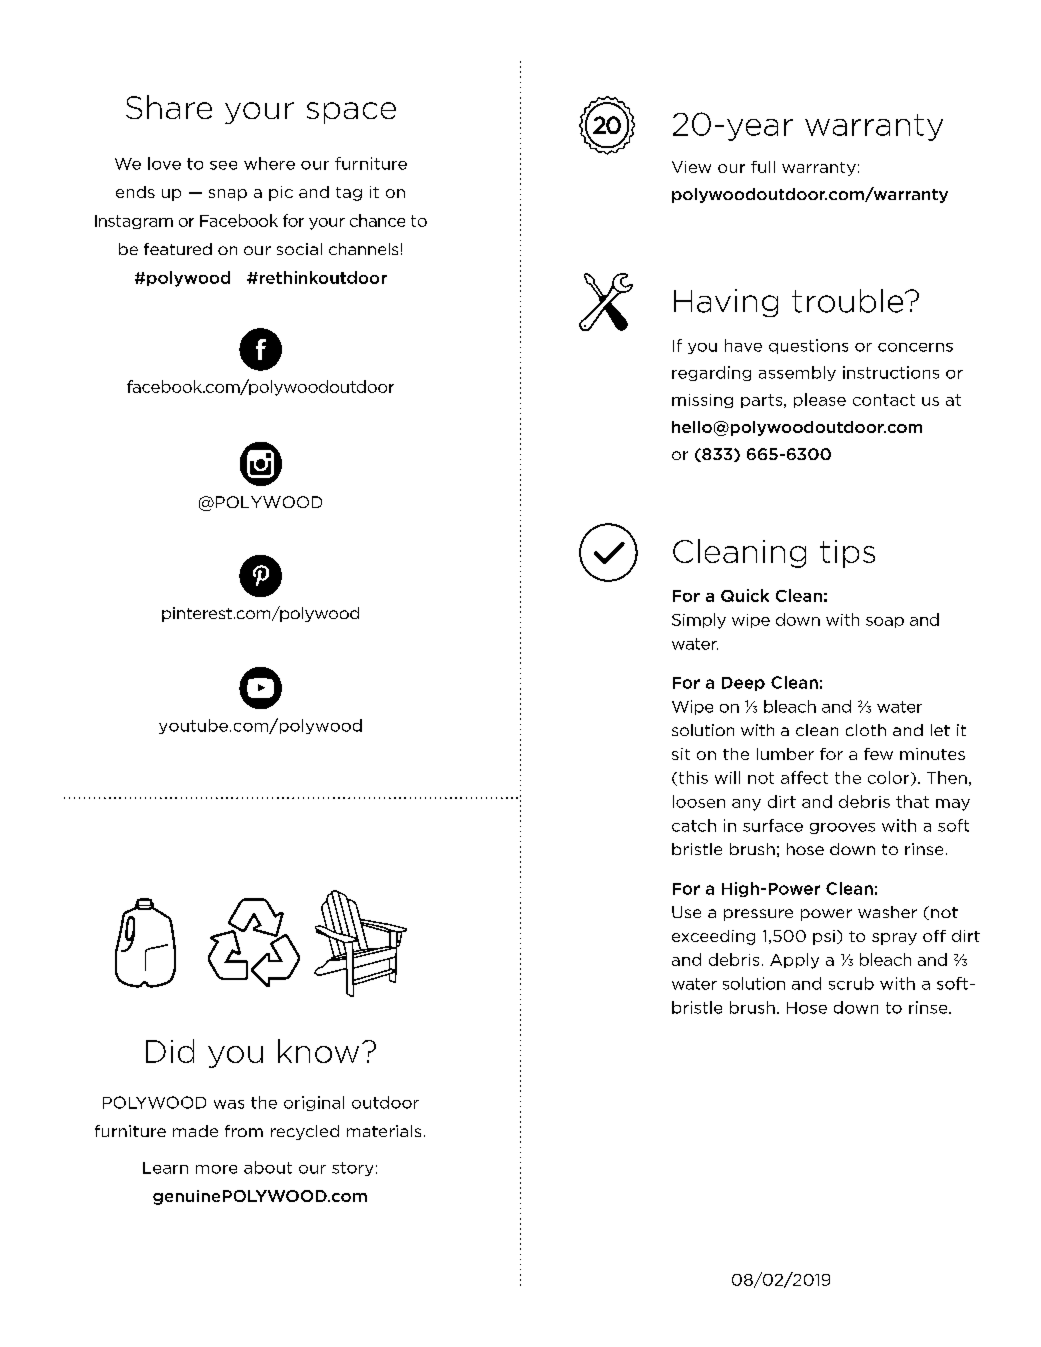 This page has width=1041, height=1347. Describe the element at coordinates (699, 621) in the page. I see `Simply` at that location.
